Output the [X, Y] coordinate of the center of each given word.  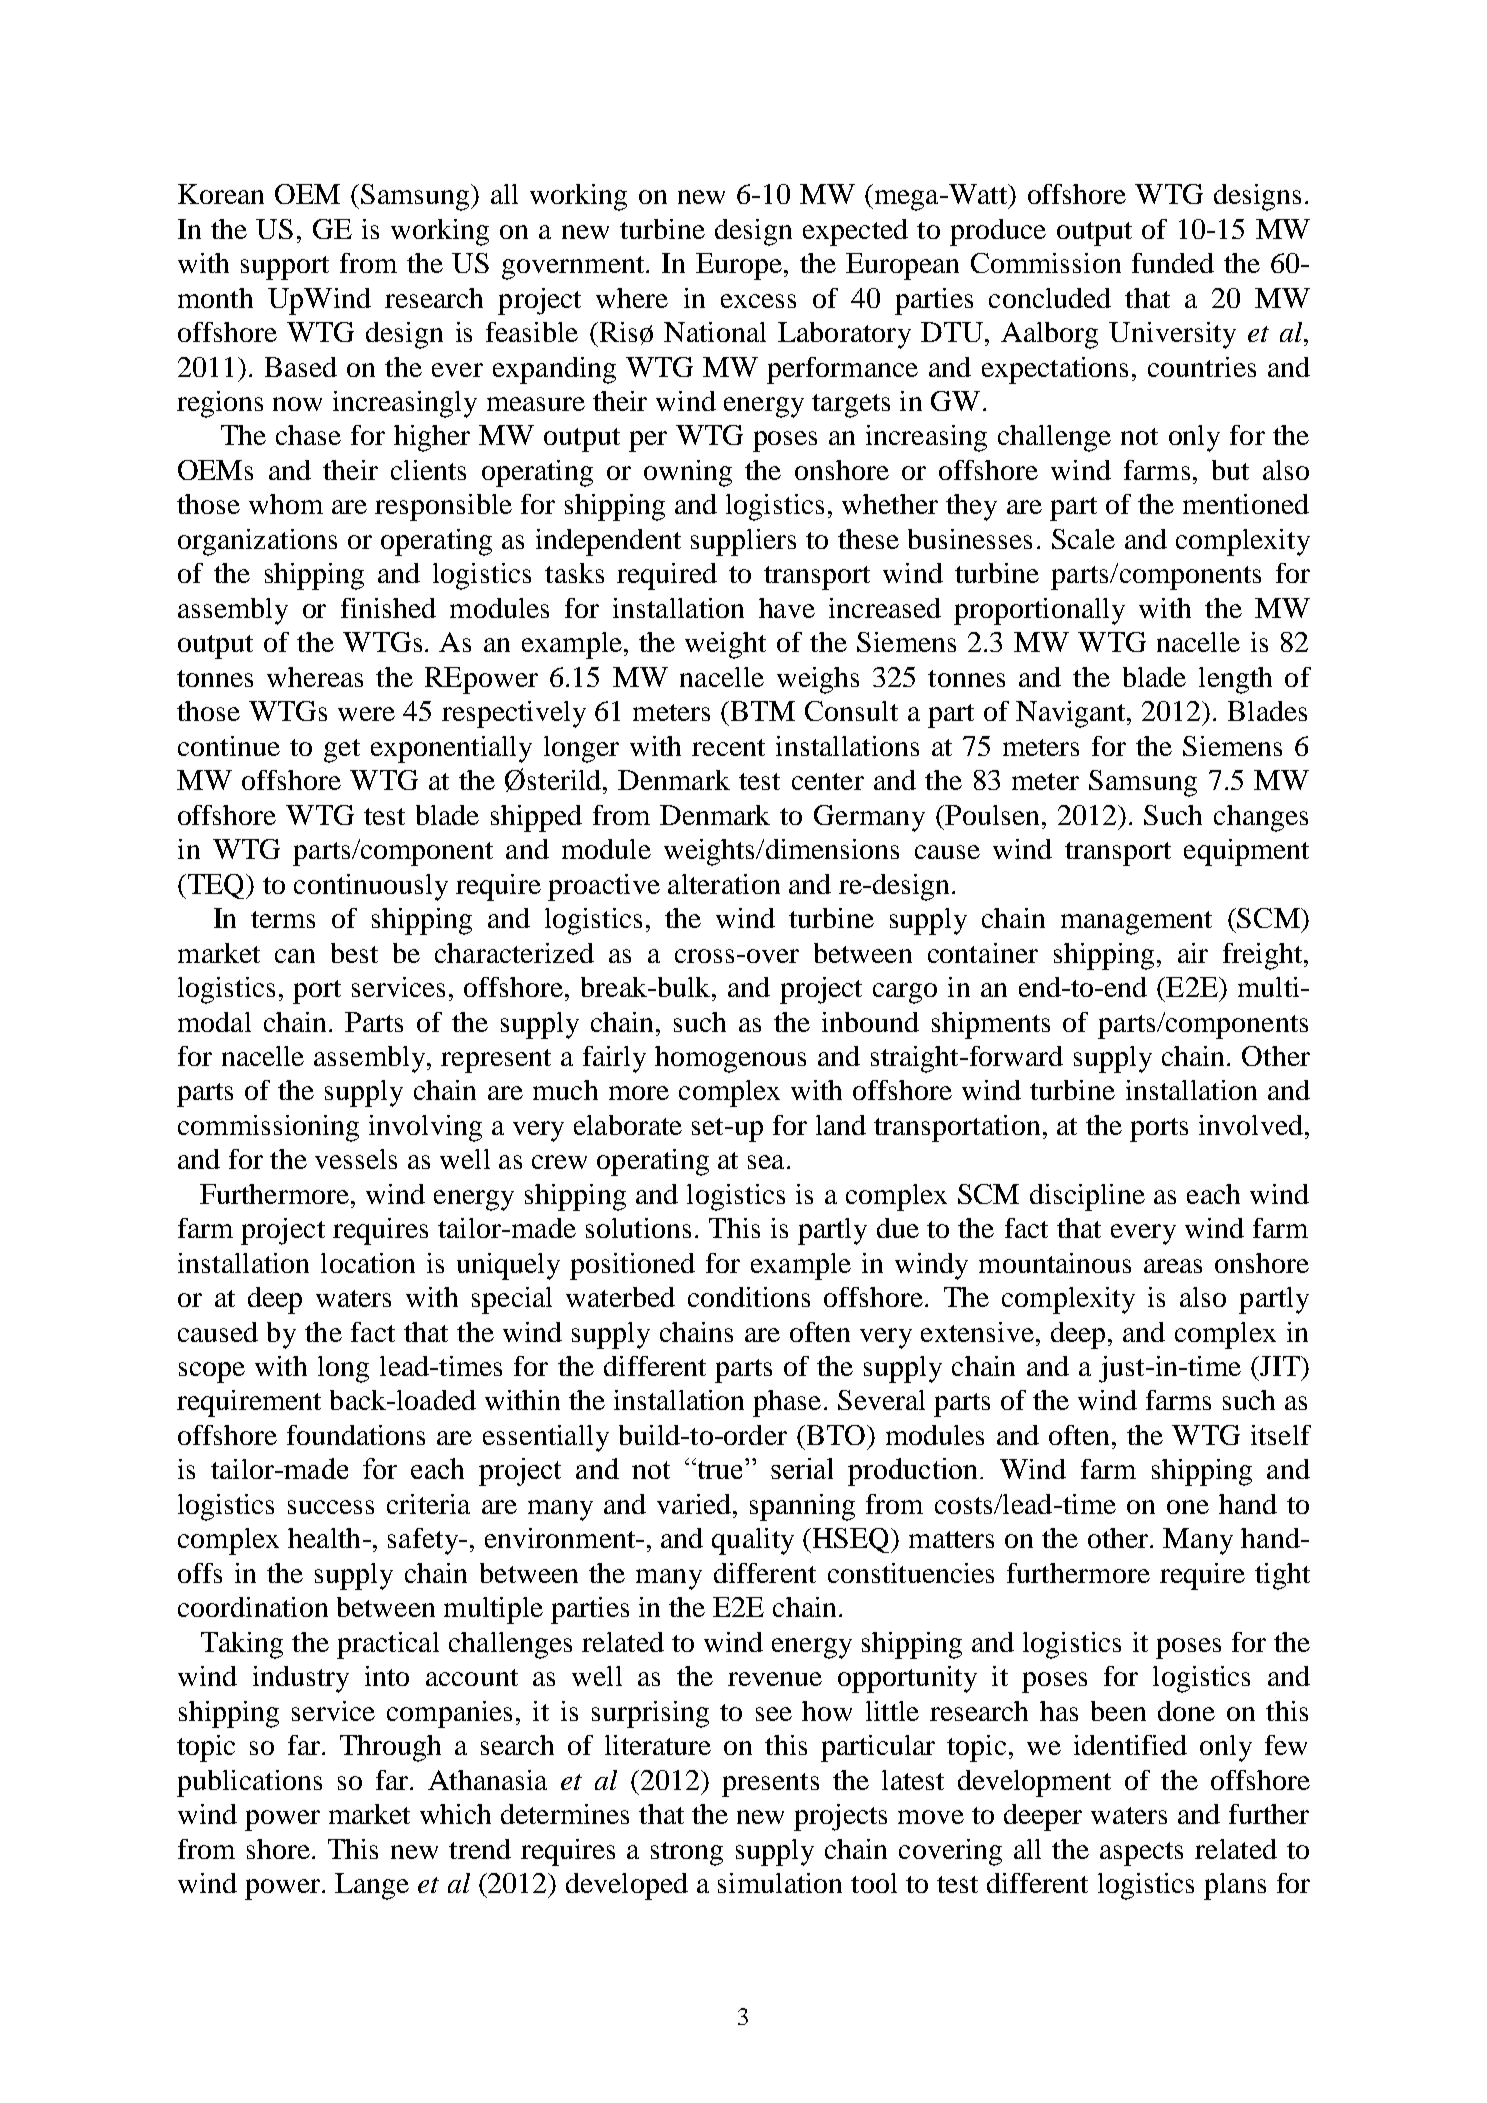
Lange [372, 1886]
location [368, 1263]
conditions [749, 1297]
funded [1173, 263]
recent [728, 747]
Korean [221, 194]
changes [1261, 818]
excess [758, 301]
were [366, 714]
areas [1173, 1266]
